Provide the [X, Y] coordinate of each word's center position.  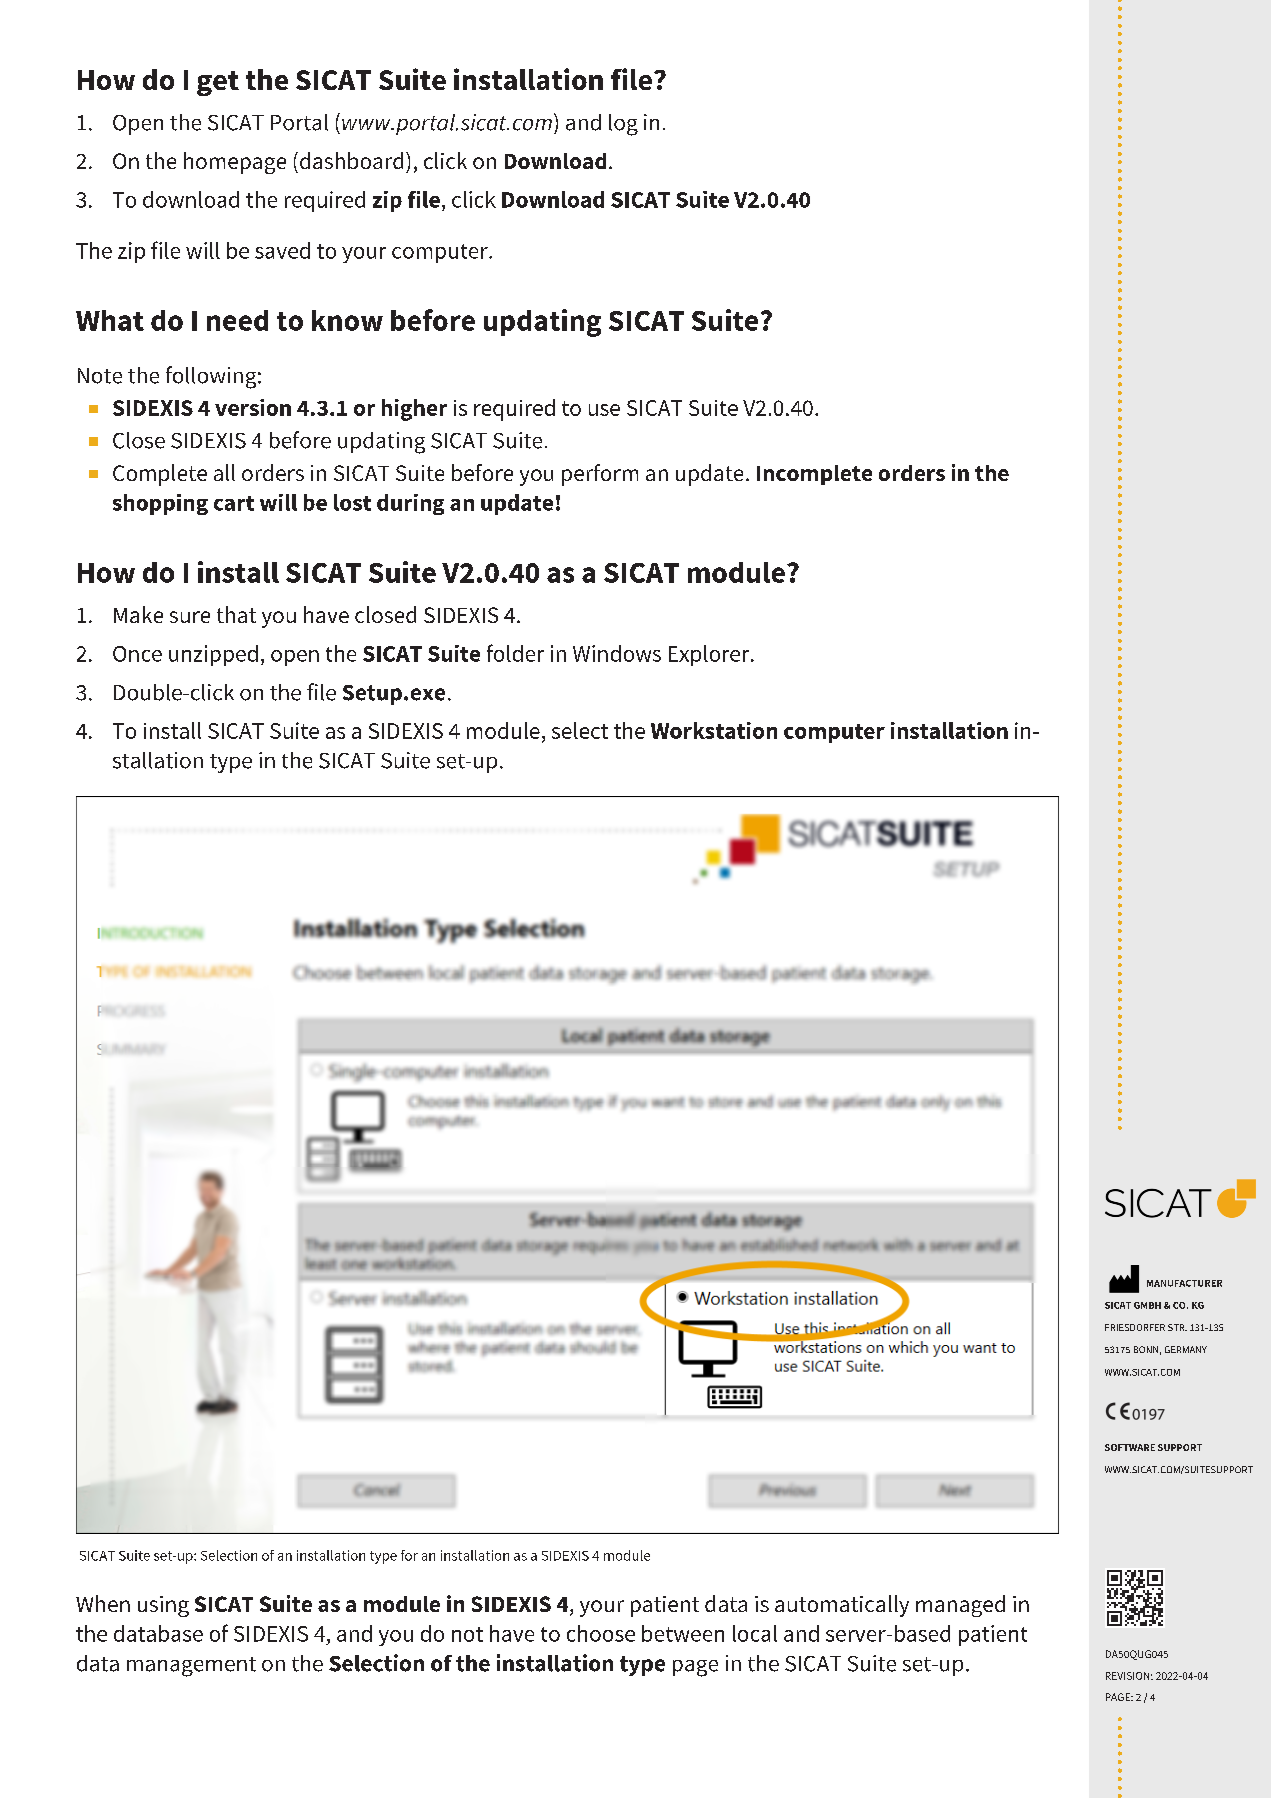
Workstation [714, 730]
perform [600, 475]
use [604, 410]
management [191, 1667]
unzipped [213, 655]
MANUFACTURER [1184, 1283]
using [163, 1606]
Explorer [710, 655]
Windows [617, 653]
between [683, 1633]
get [218, 83]
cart [234, 503]
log [623, 125]
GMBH [1147, 1305]
